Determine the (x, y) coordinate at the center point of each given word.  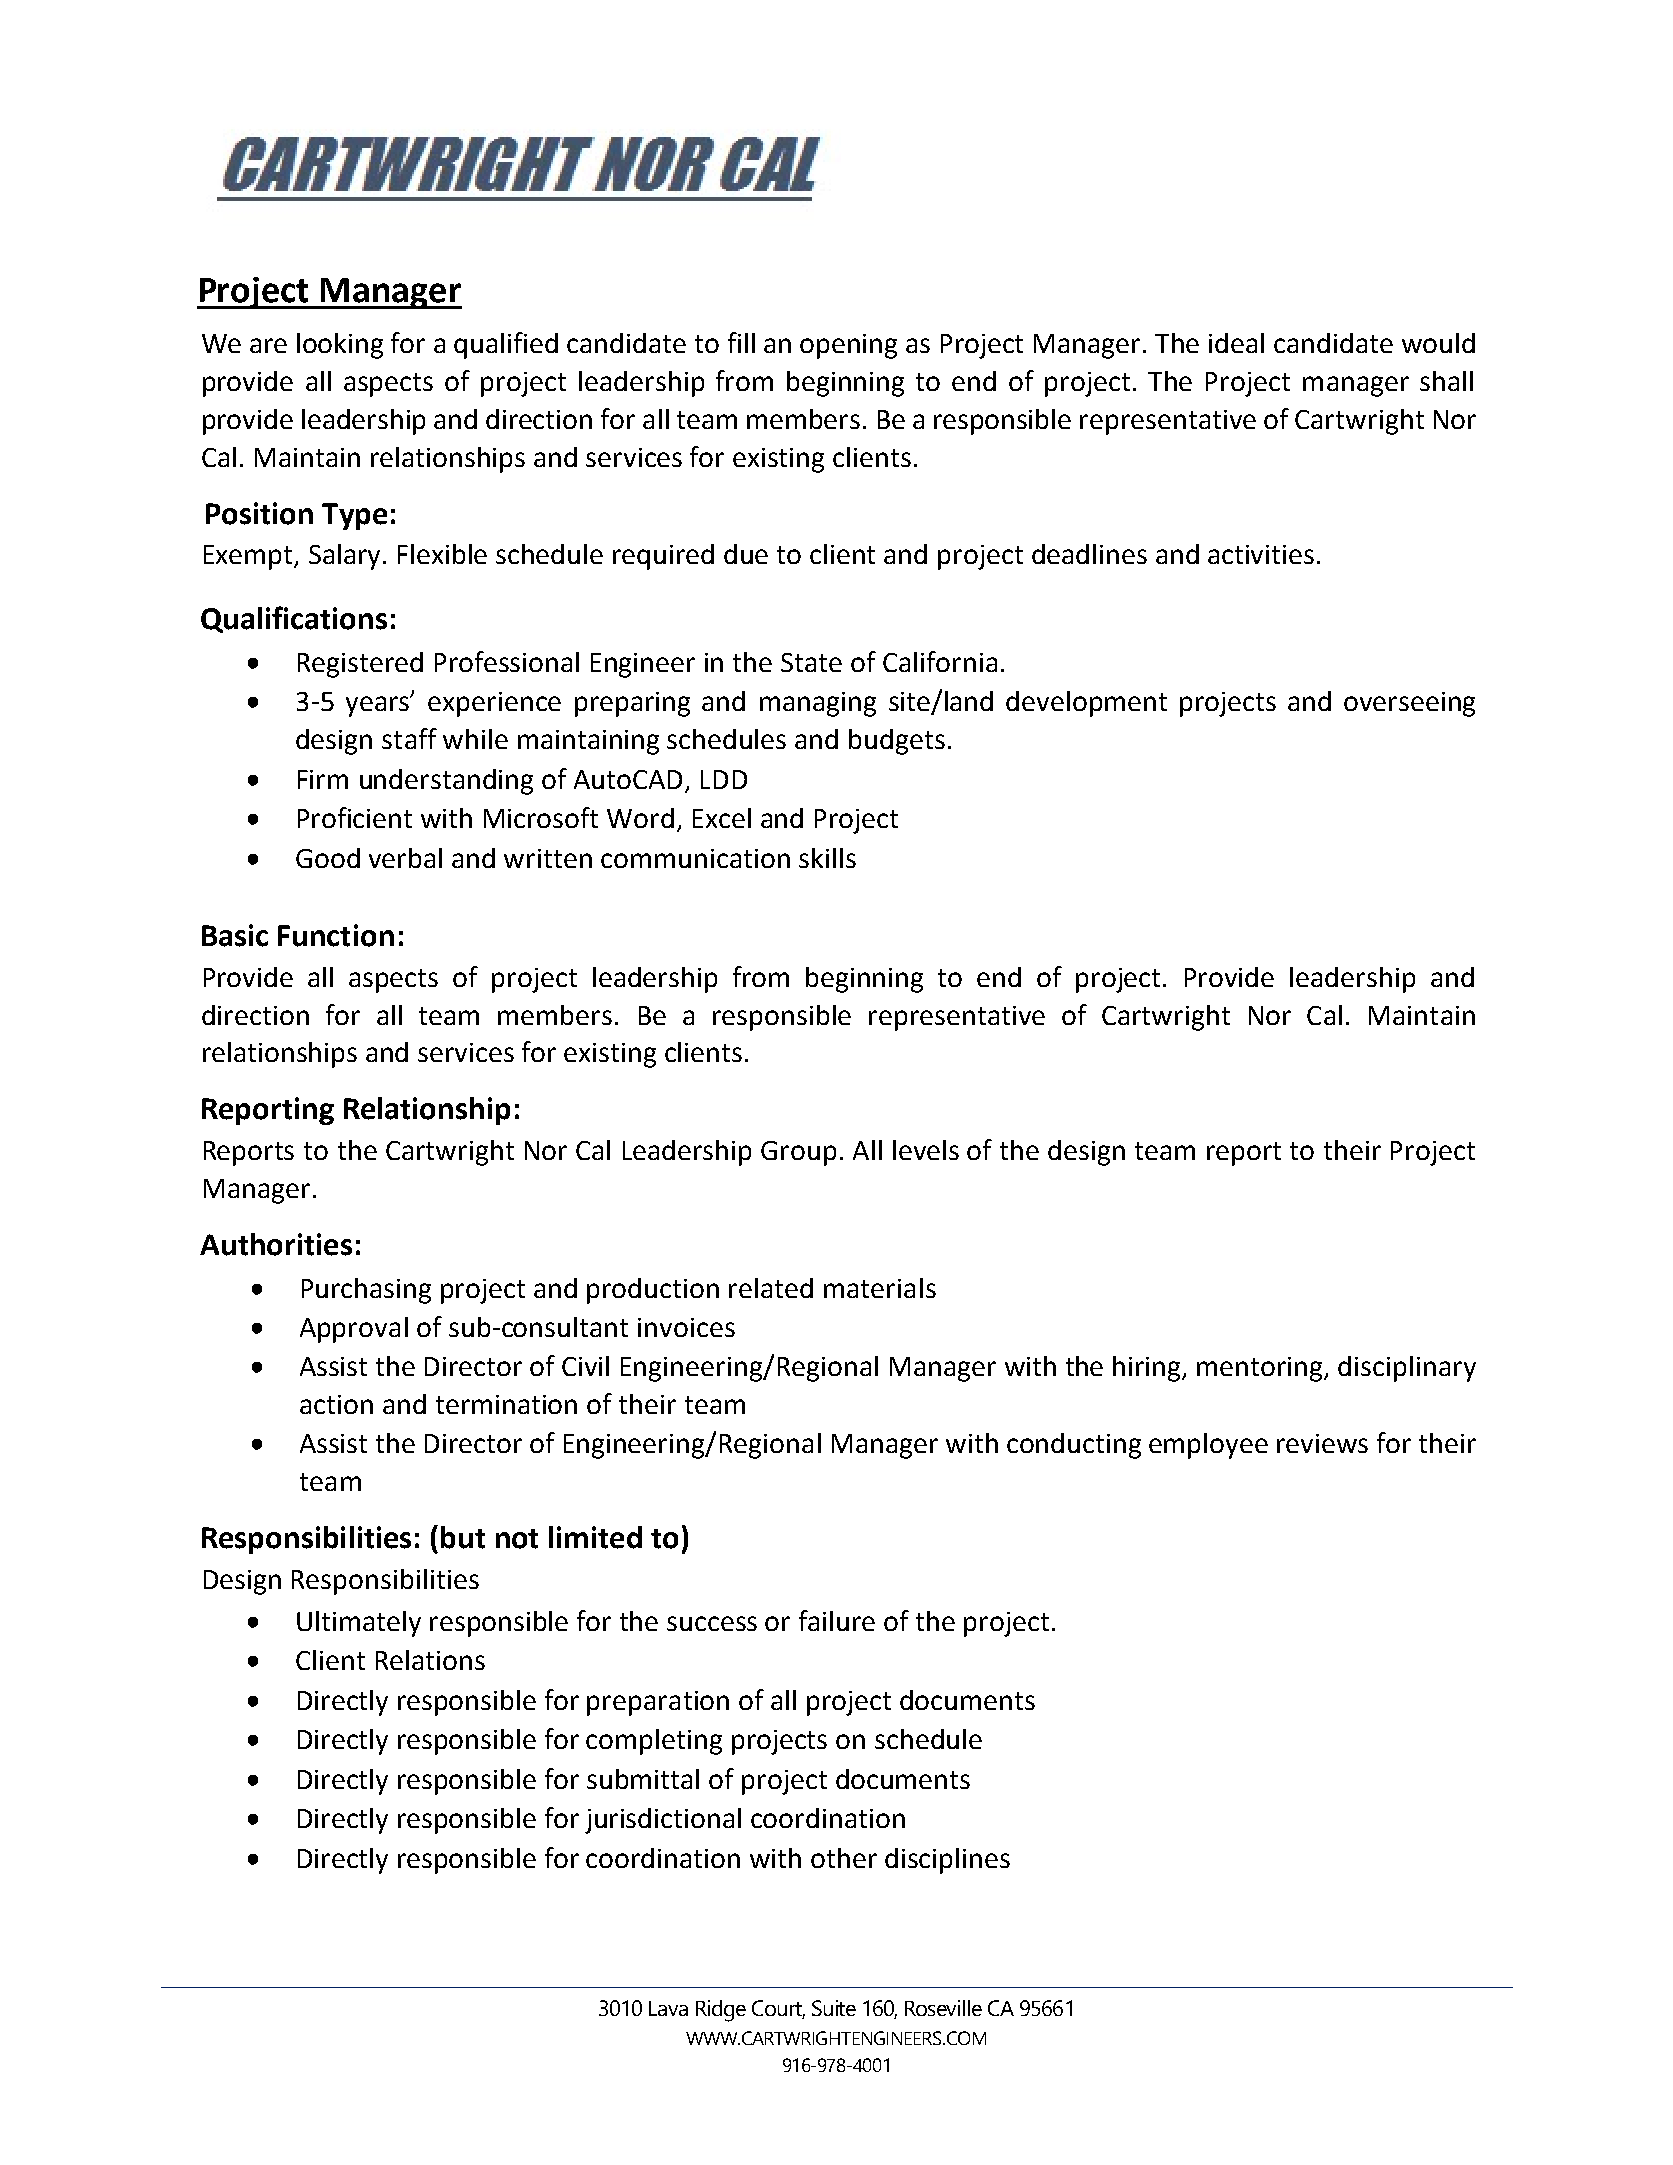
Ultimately (359, 1624)
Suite (834, 2008)
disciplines (947, 1861)
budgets (897, 742)
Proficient (355, 817)
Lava (668, 2008)
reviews (1322, 1443)
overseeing (1409, 704)
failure (837, 1620)
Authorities (276, 1244)
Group (798, 1153)
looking (340, 346)
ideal (1236, 343)
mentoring (1261, 1369)
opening (848, 346)
